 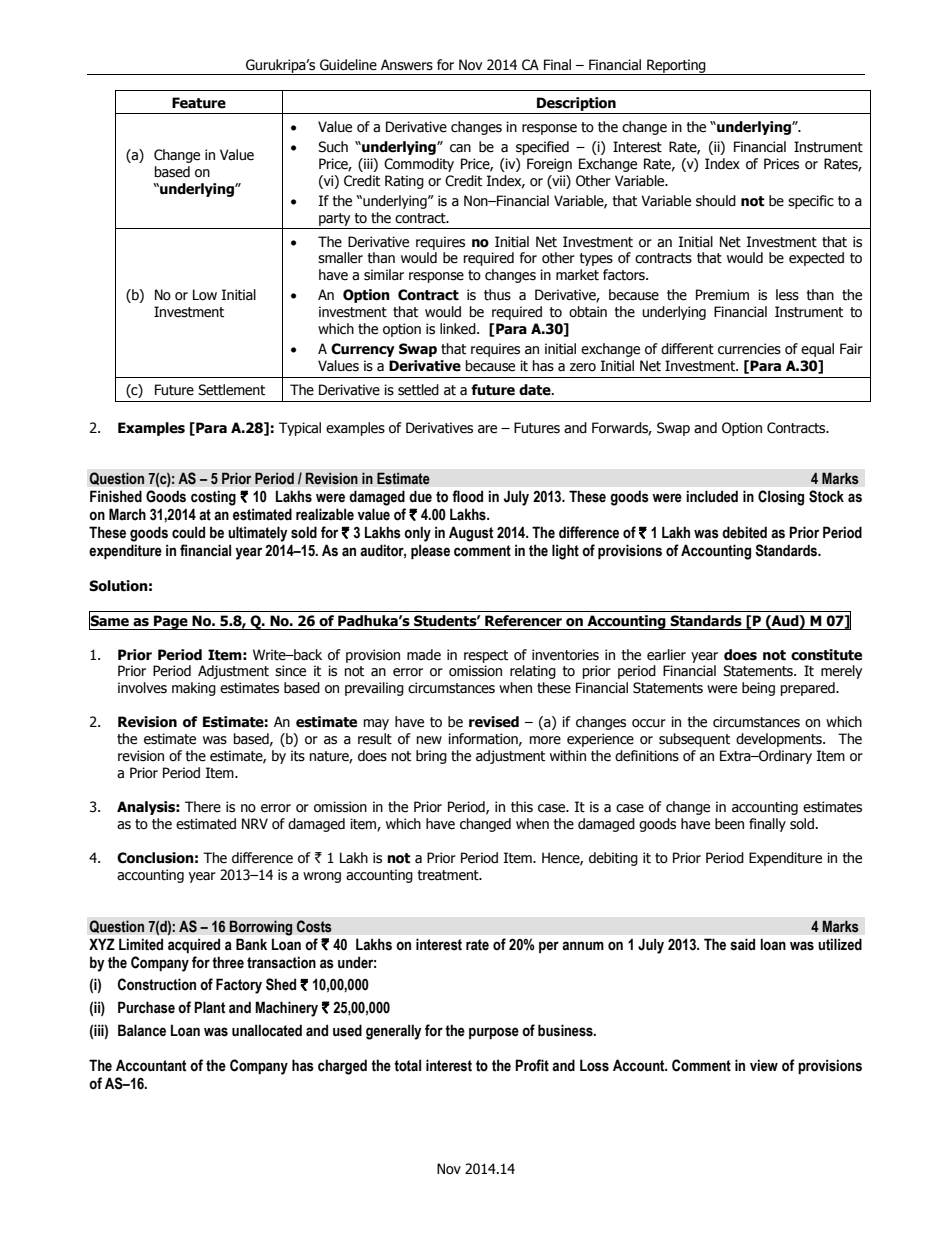 I want to click on Feature, so click(x=199, y=103).
